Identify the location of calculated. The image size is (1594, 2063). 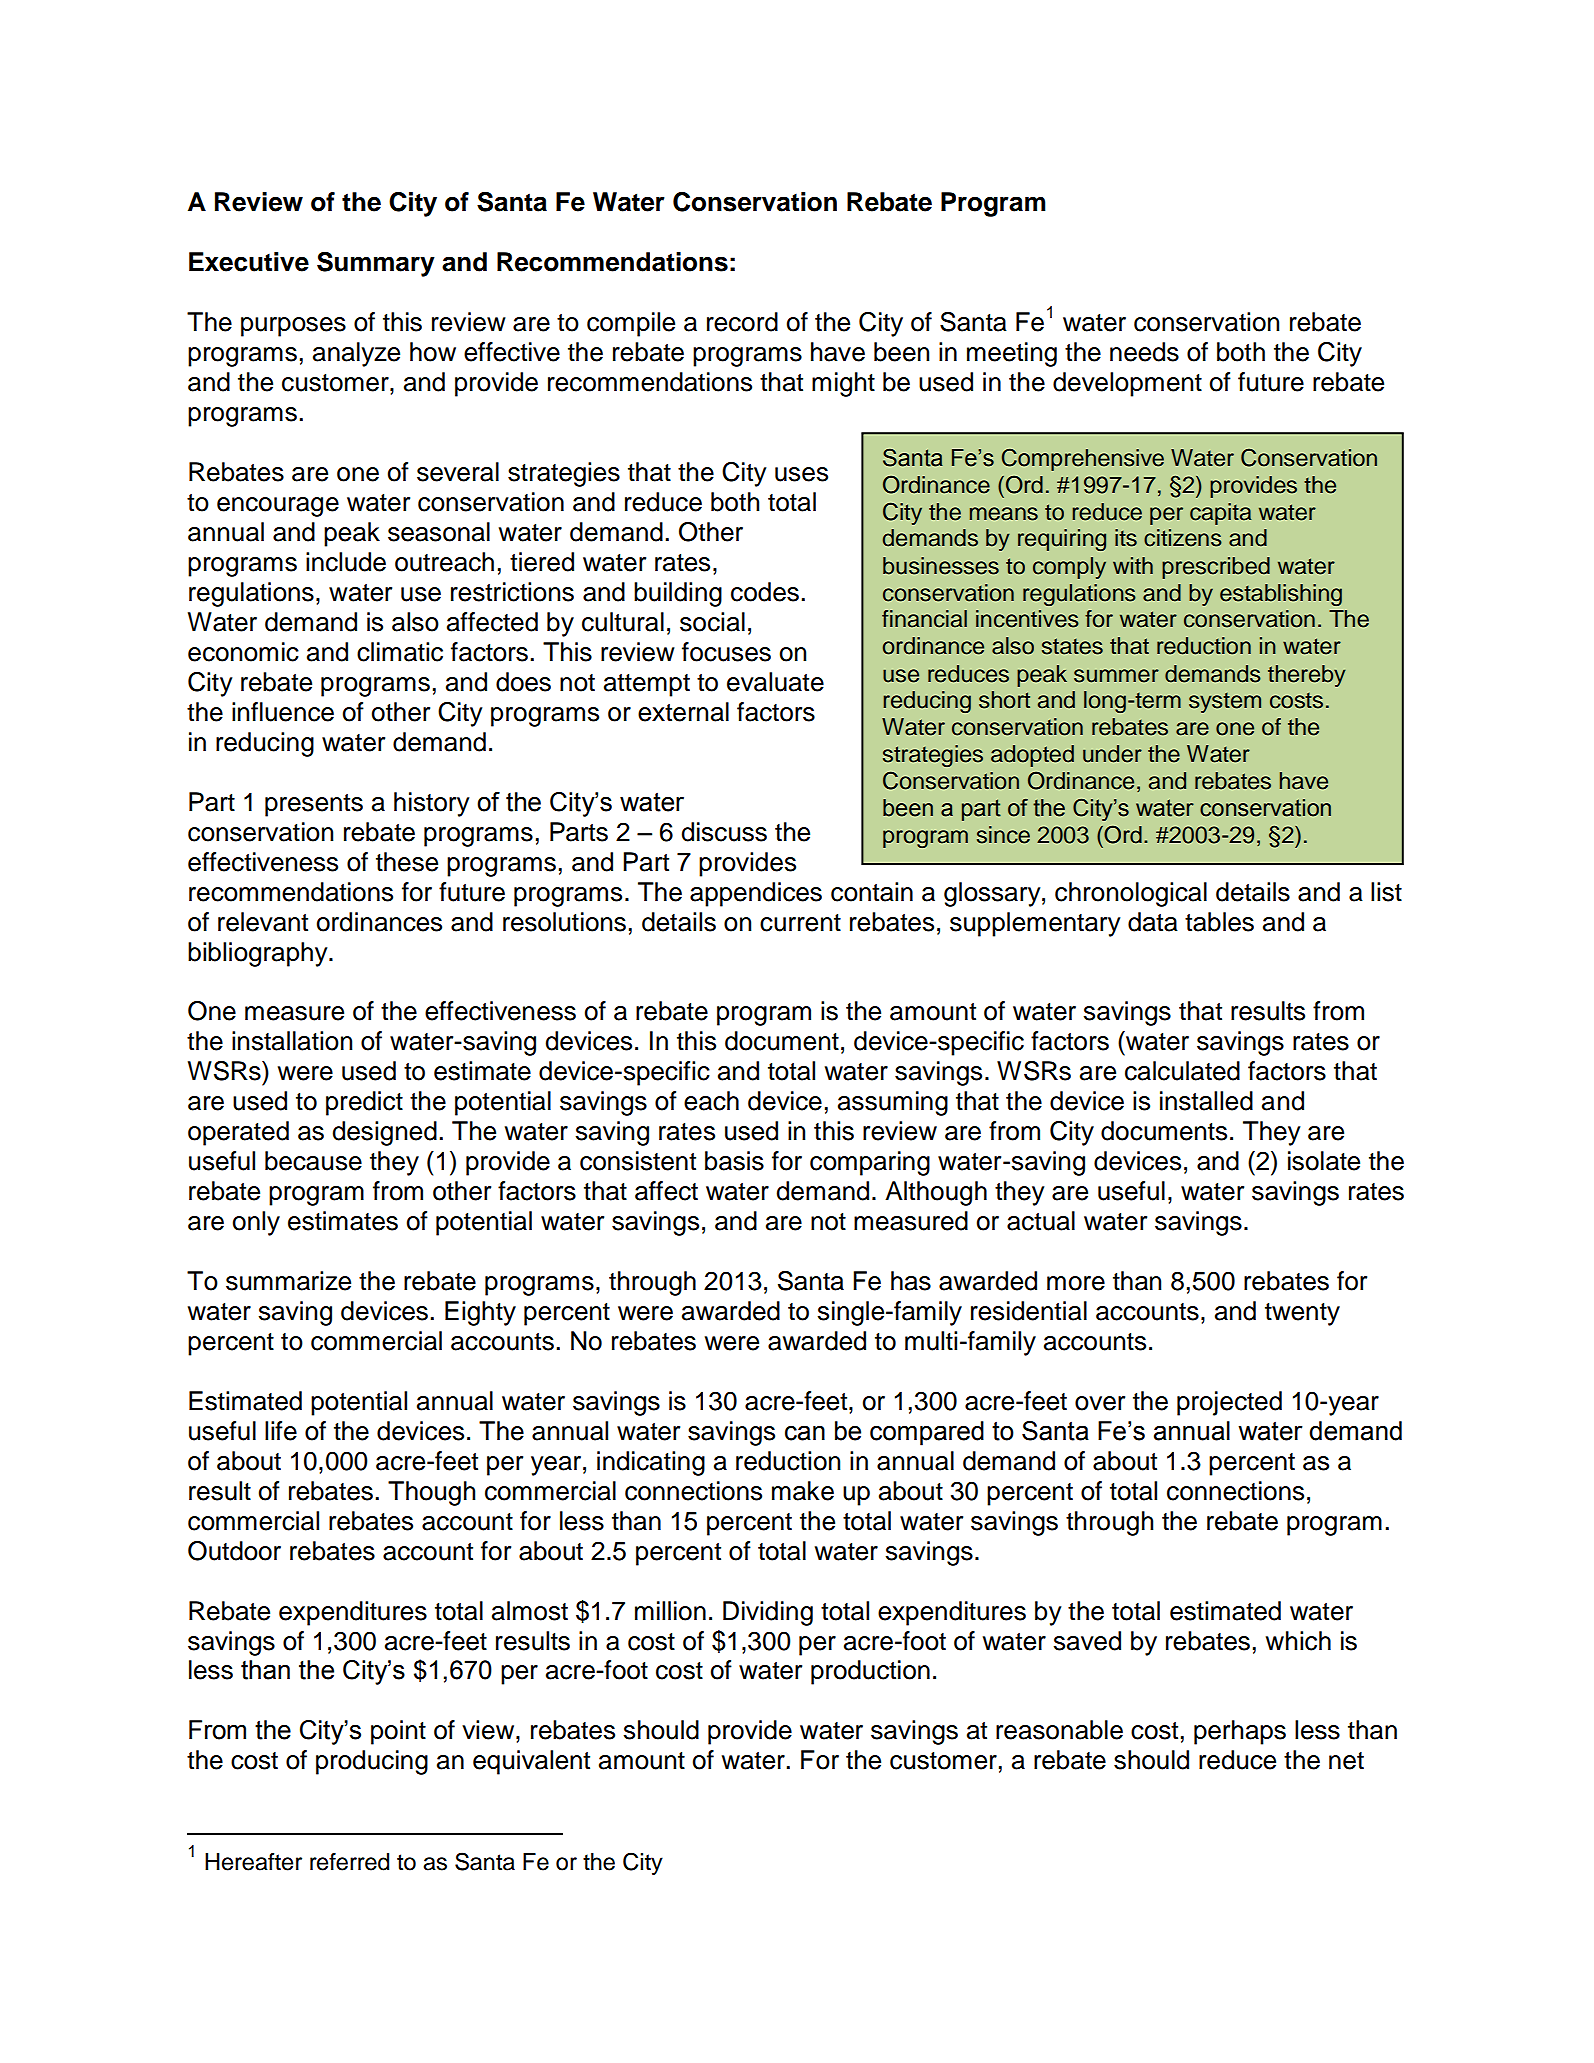
(1182, 1071).
